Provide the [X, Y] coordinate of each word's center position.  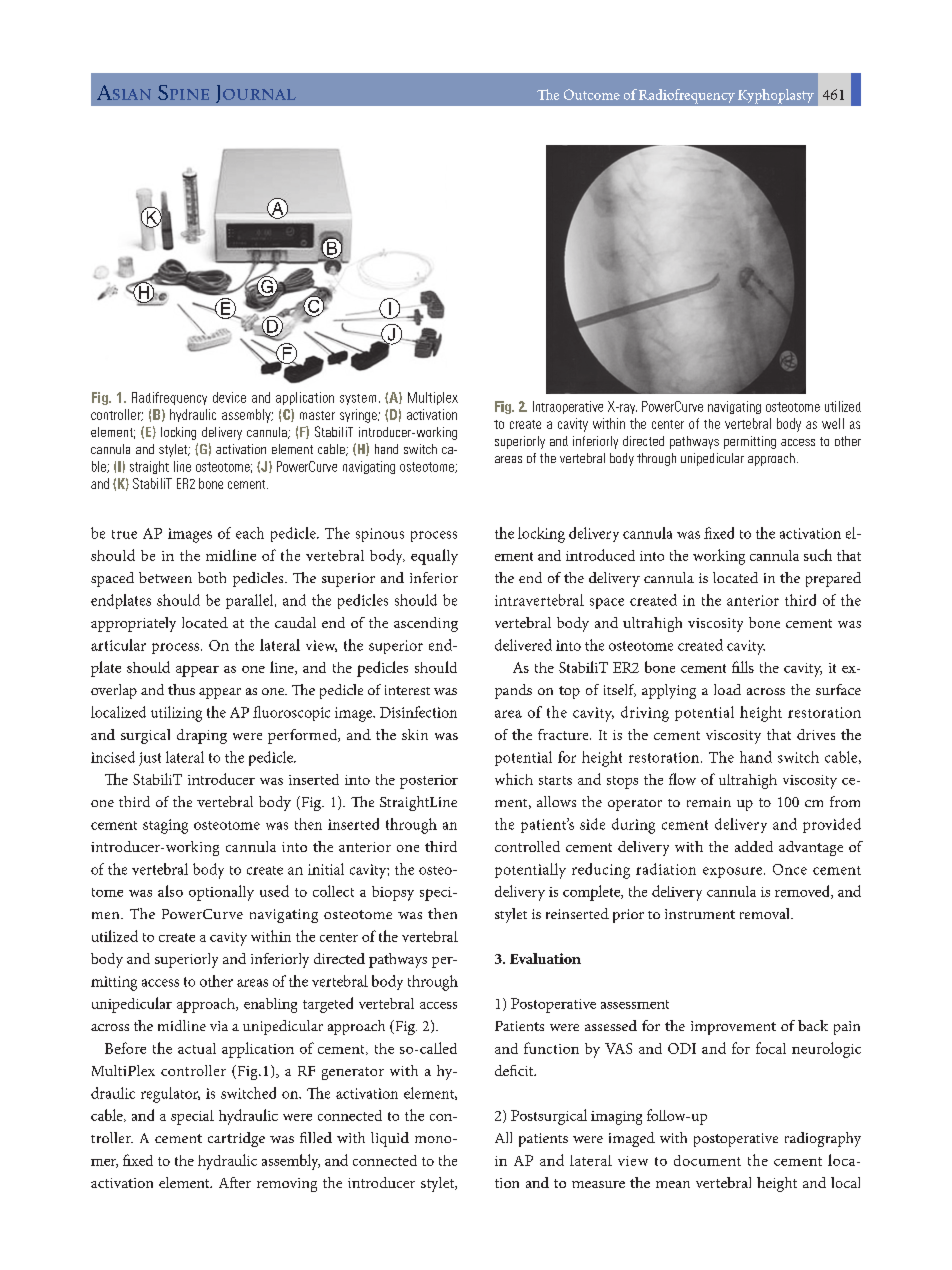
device [229, 397]
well [833, 423]
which [514, 779]
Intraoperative [568, 407]
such [818, 555]
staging [165, 826]
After [235, 1182]
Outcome [592, 94]
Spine [183, 92]
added [754, 846]
